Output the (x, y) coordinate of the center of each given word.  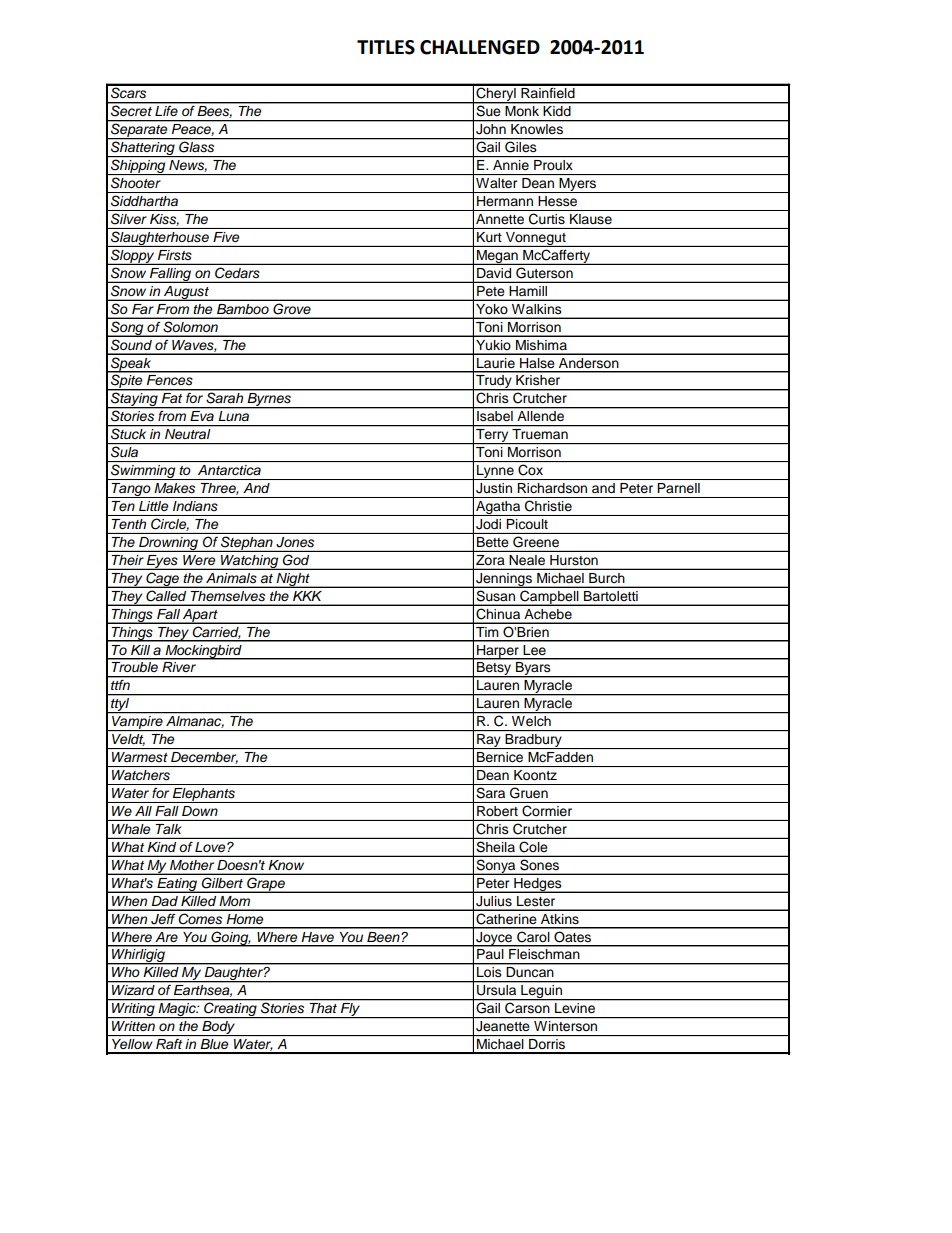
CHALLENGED (480, 47)
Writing (133, 1010)
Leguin (541, 992)
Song (127, 329)
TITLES (386, 47)
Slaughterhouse (160, 239)
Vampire (137, 723)
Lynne (495, 472)
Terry (492, 436)
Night (293, 580)
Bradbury (533, 741)
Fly (350, 1010)
